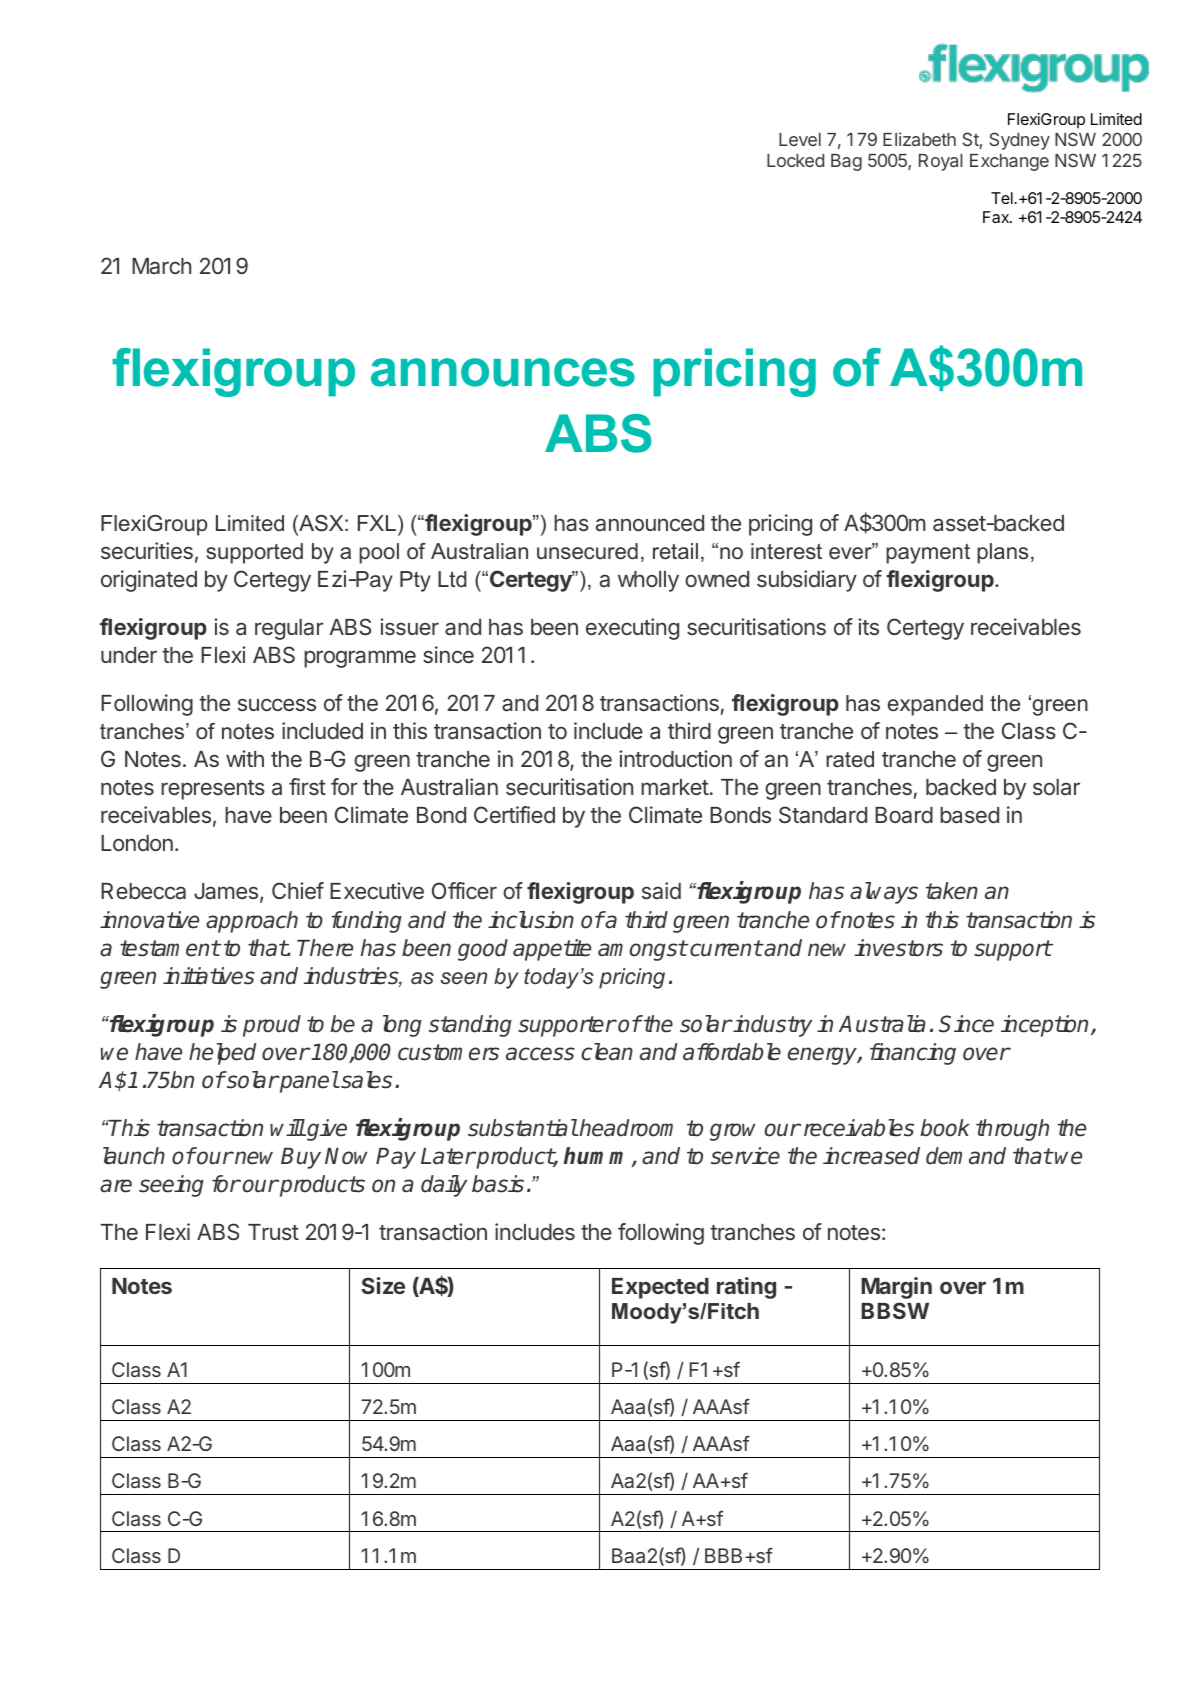  Describe the element at coordinates (552, 950) in the document. I see `appetite` at that location.
